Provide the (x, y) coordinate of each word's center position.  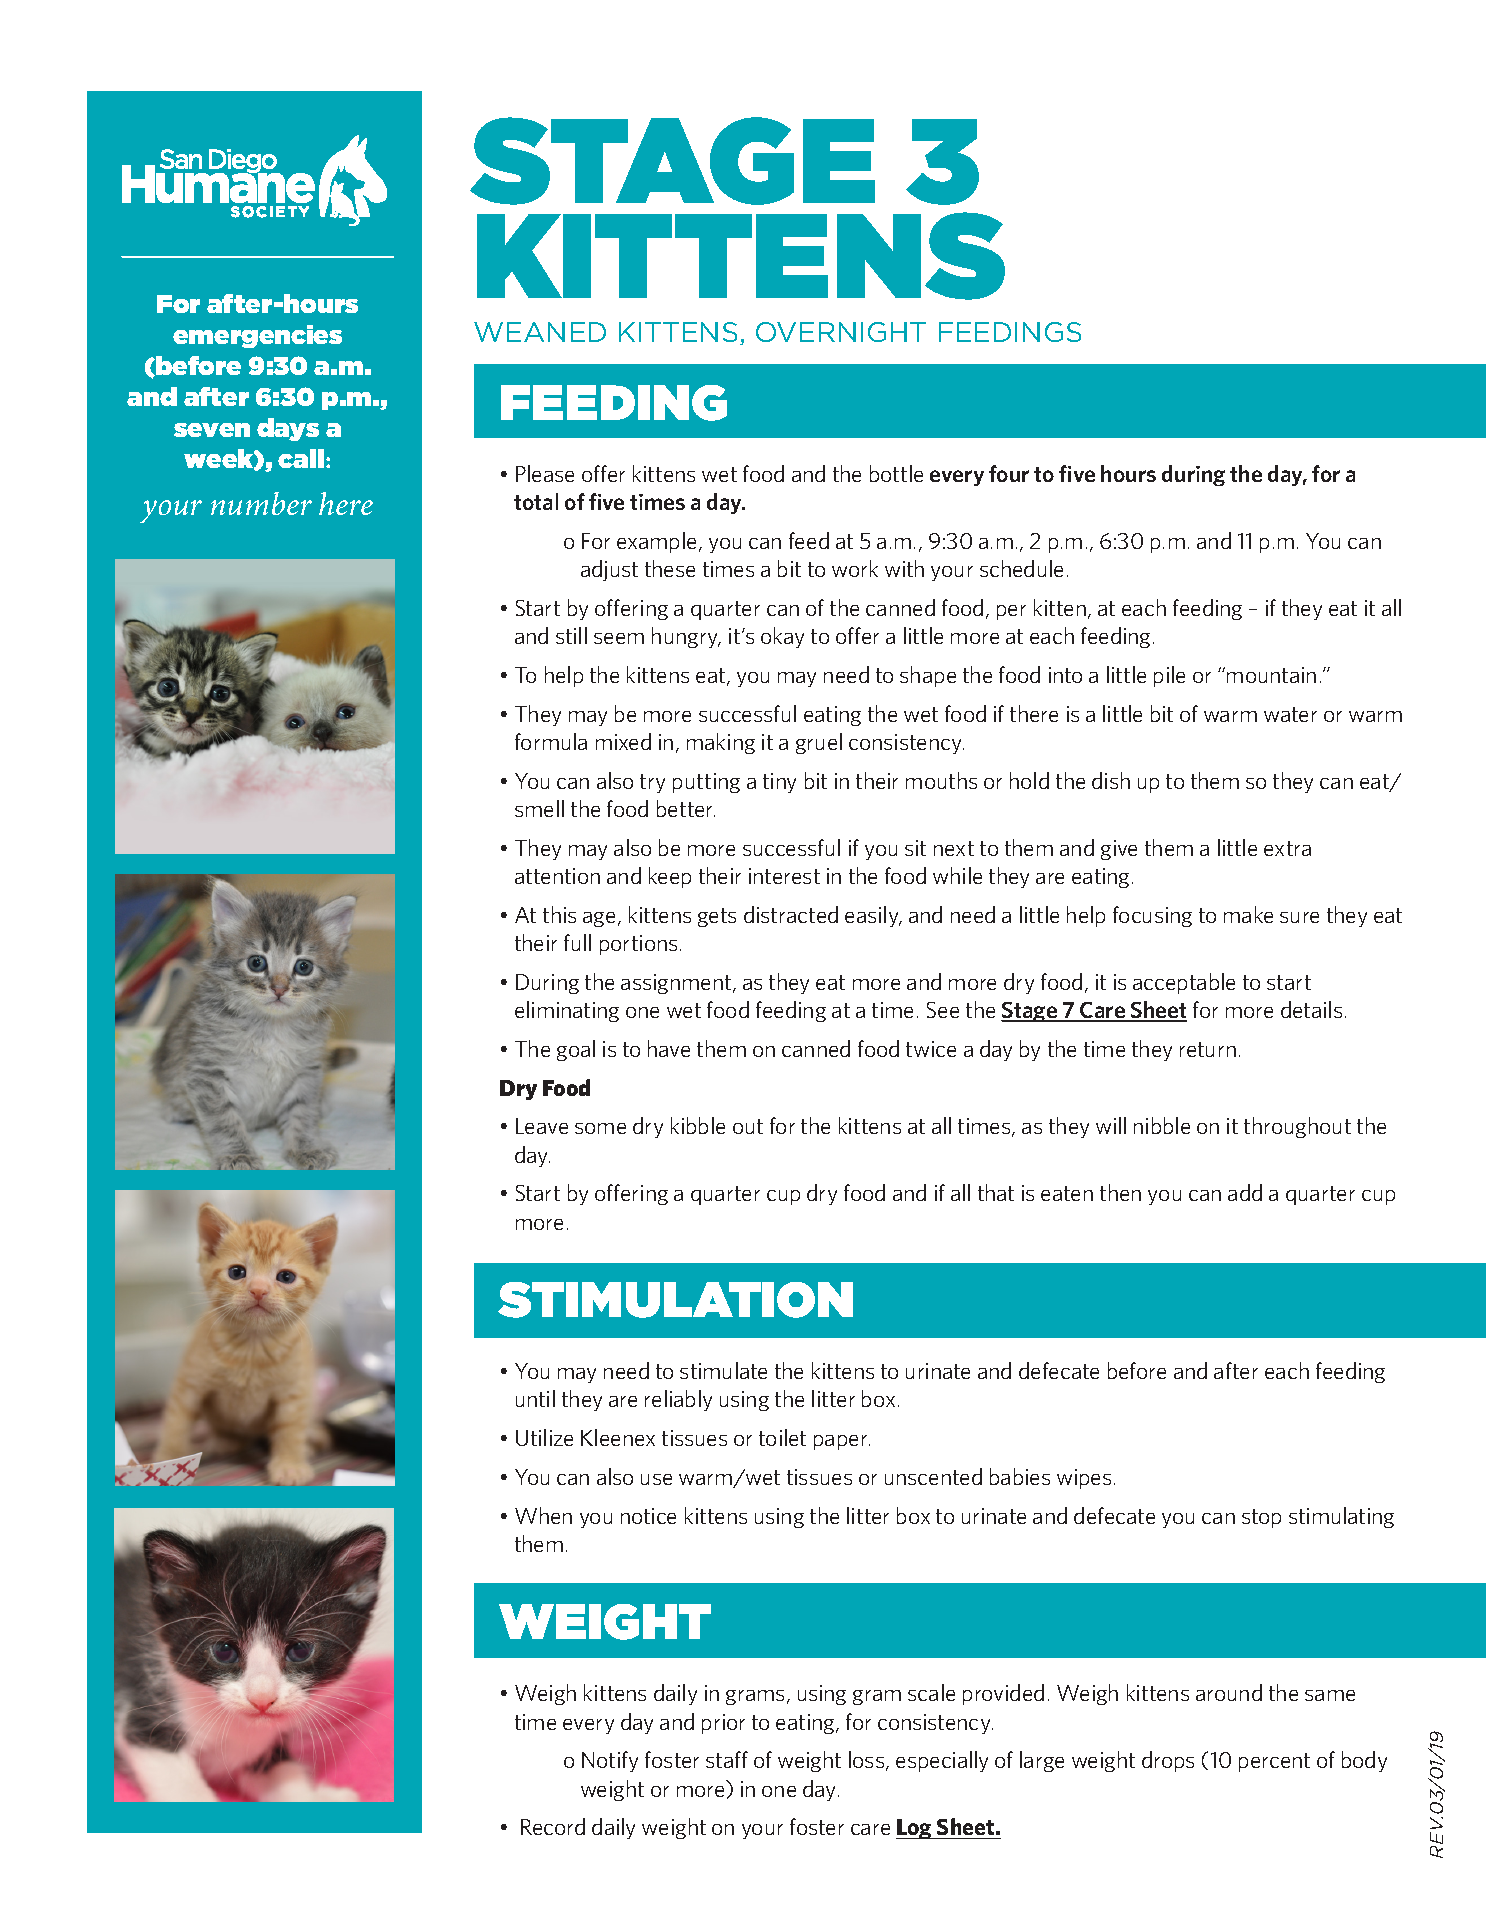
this (559, 914)
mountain (1271, 675)
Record (553, 1826)
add (1245, 1192)
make (1248, 914)
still (571, 635)
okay (782, 637)
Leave (542, 1126)
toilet (782, 1437)
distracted (791, 914)
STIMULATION (675, 1300)
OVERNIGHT (841, 332)
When (543, 1515)
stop (1261, 1518)
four (1009, 473)
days (288, 429)
